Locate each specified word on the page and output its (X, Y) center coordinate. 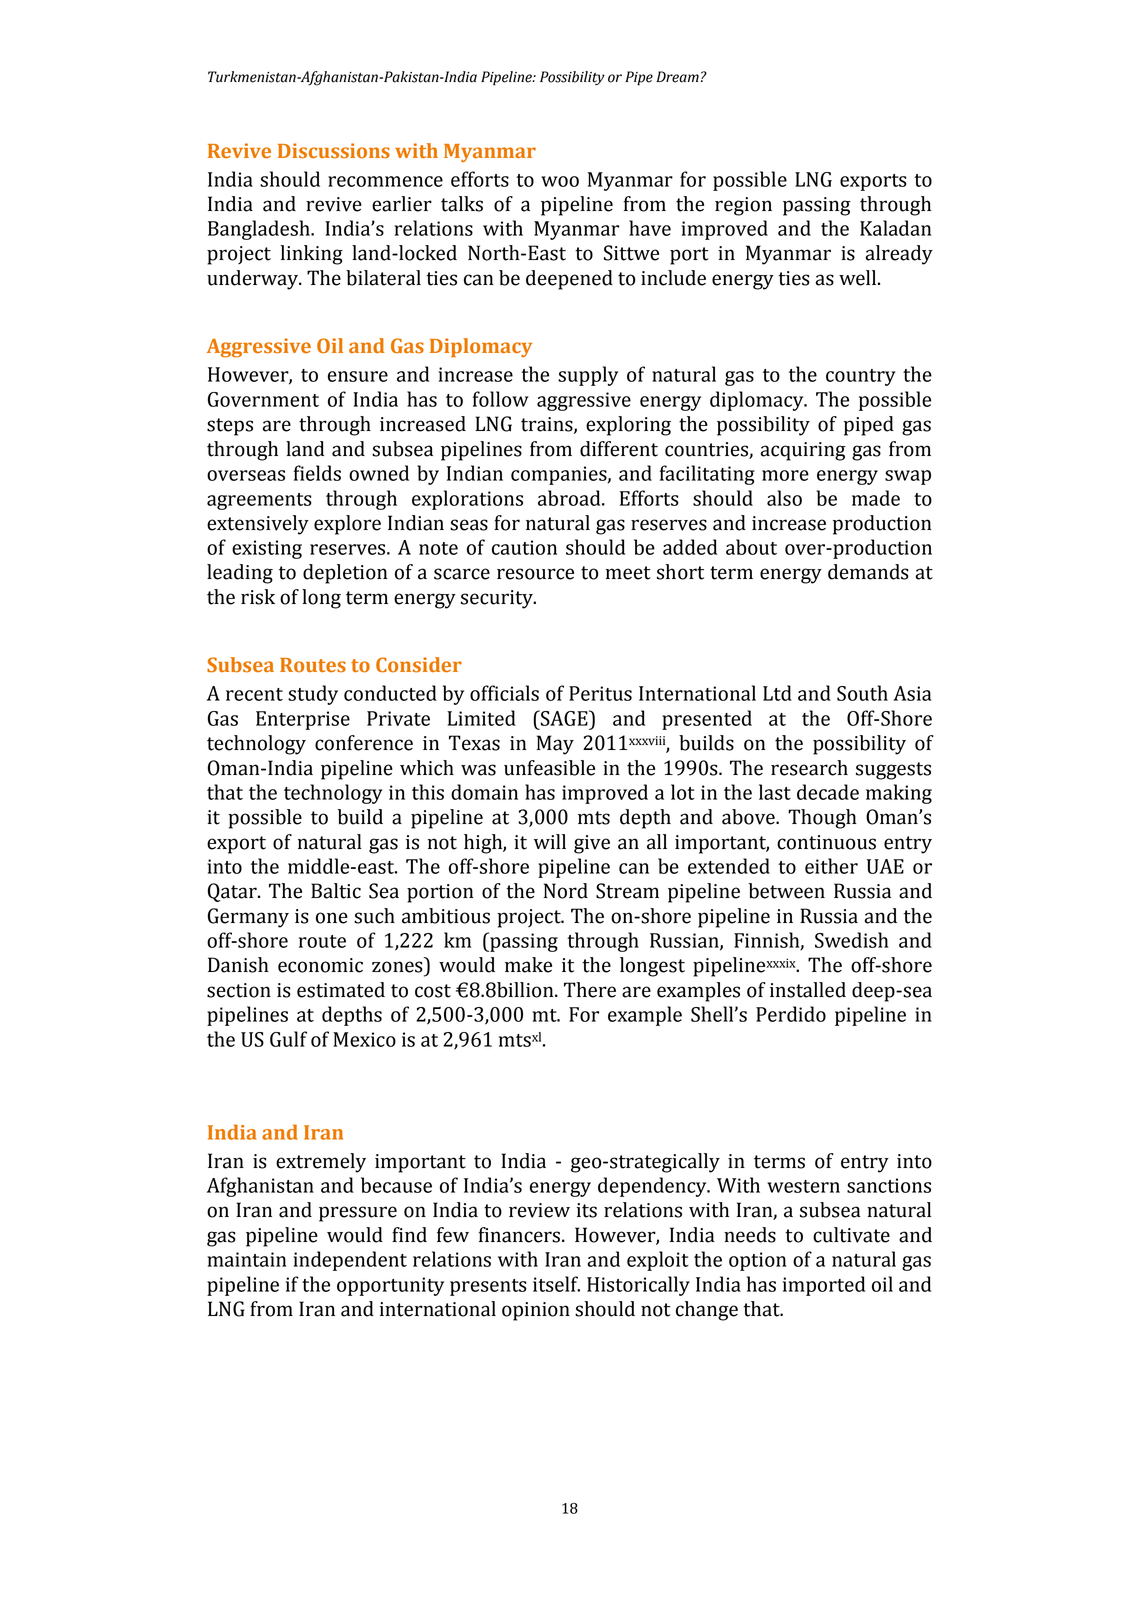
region (743, 206)
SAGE (564, 718)
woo (560, 181)
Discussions (334, 151)
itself (556, 1284)
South (862, 693)
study (313, 695)
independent (350, 1261)
